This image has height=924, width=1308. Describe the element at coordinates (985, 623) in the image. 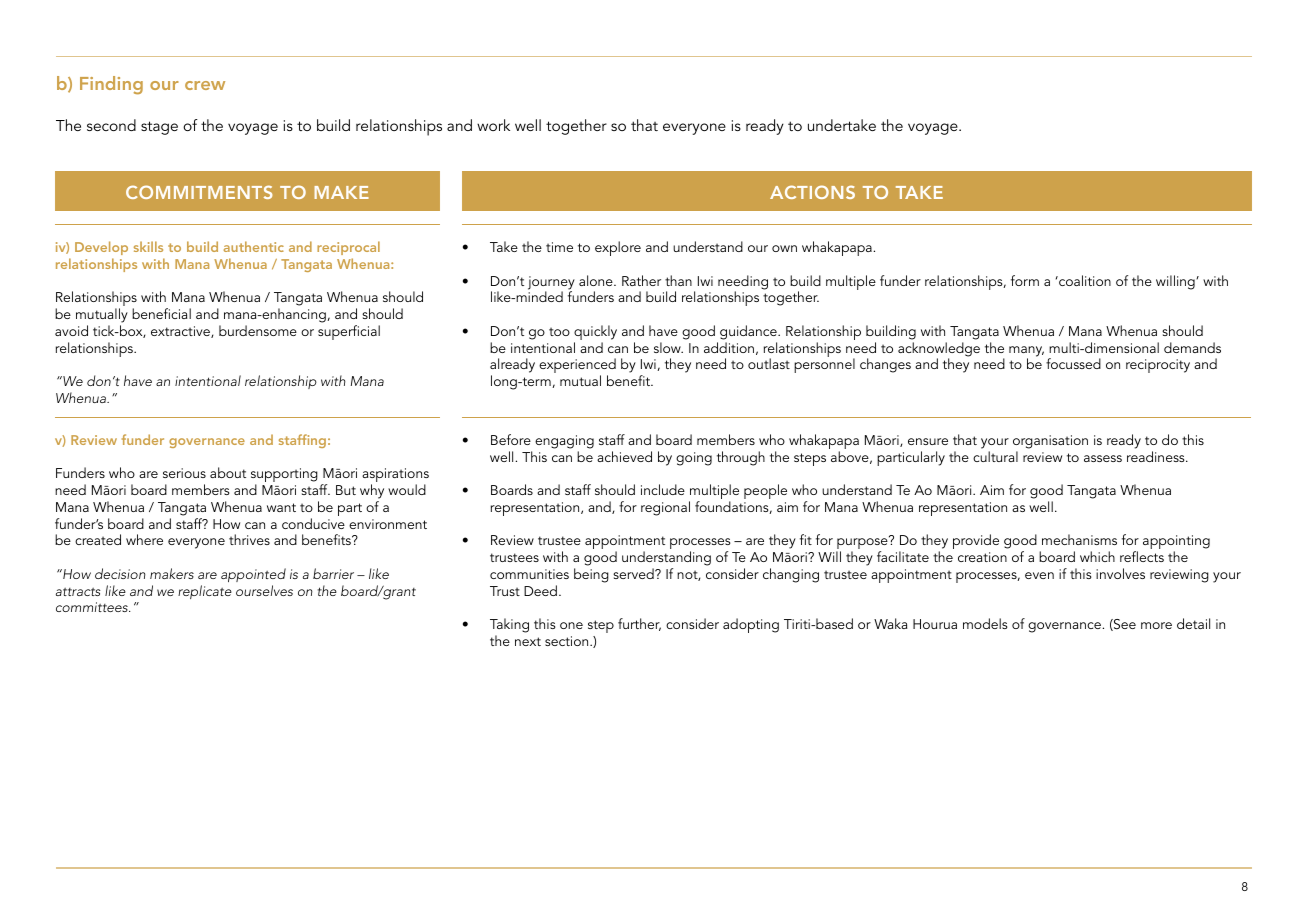

I see `models` at that location.
